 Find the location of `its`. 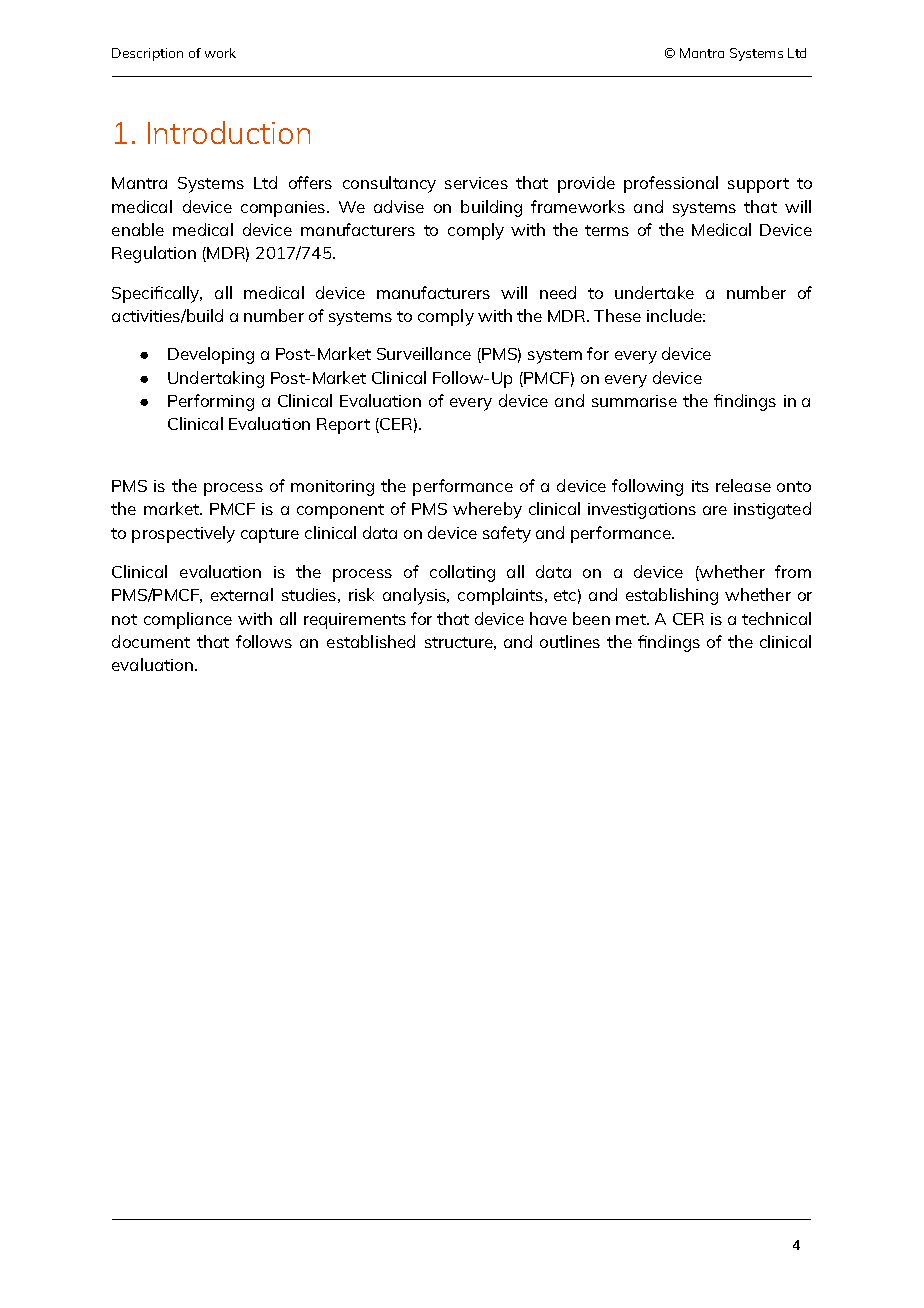

its is located at coordinates (700, 486).
